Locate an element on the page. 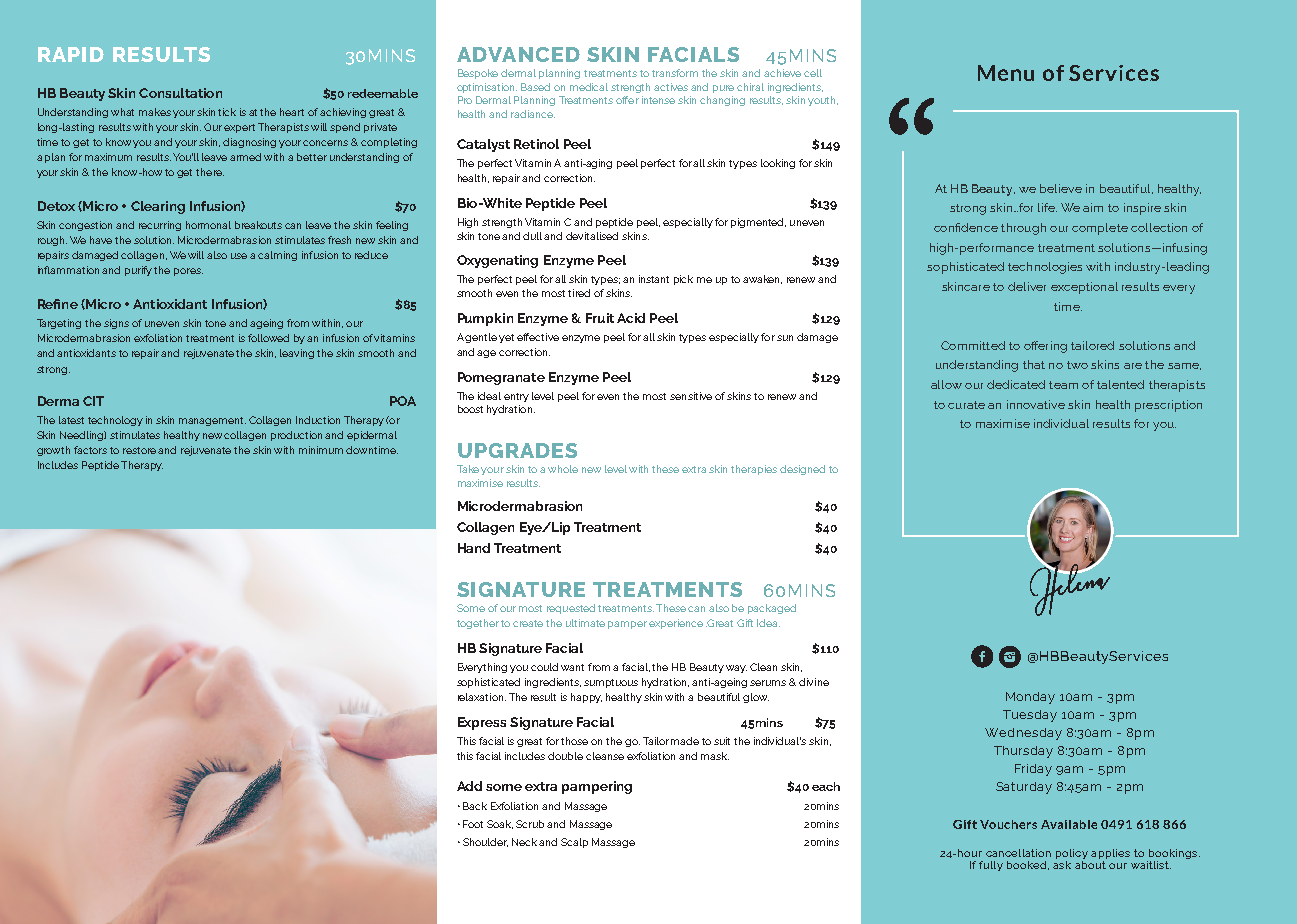 Image resolution: width=1297 pixels, height=924 pixels. Foot is located at coordinates (473, 824).
